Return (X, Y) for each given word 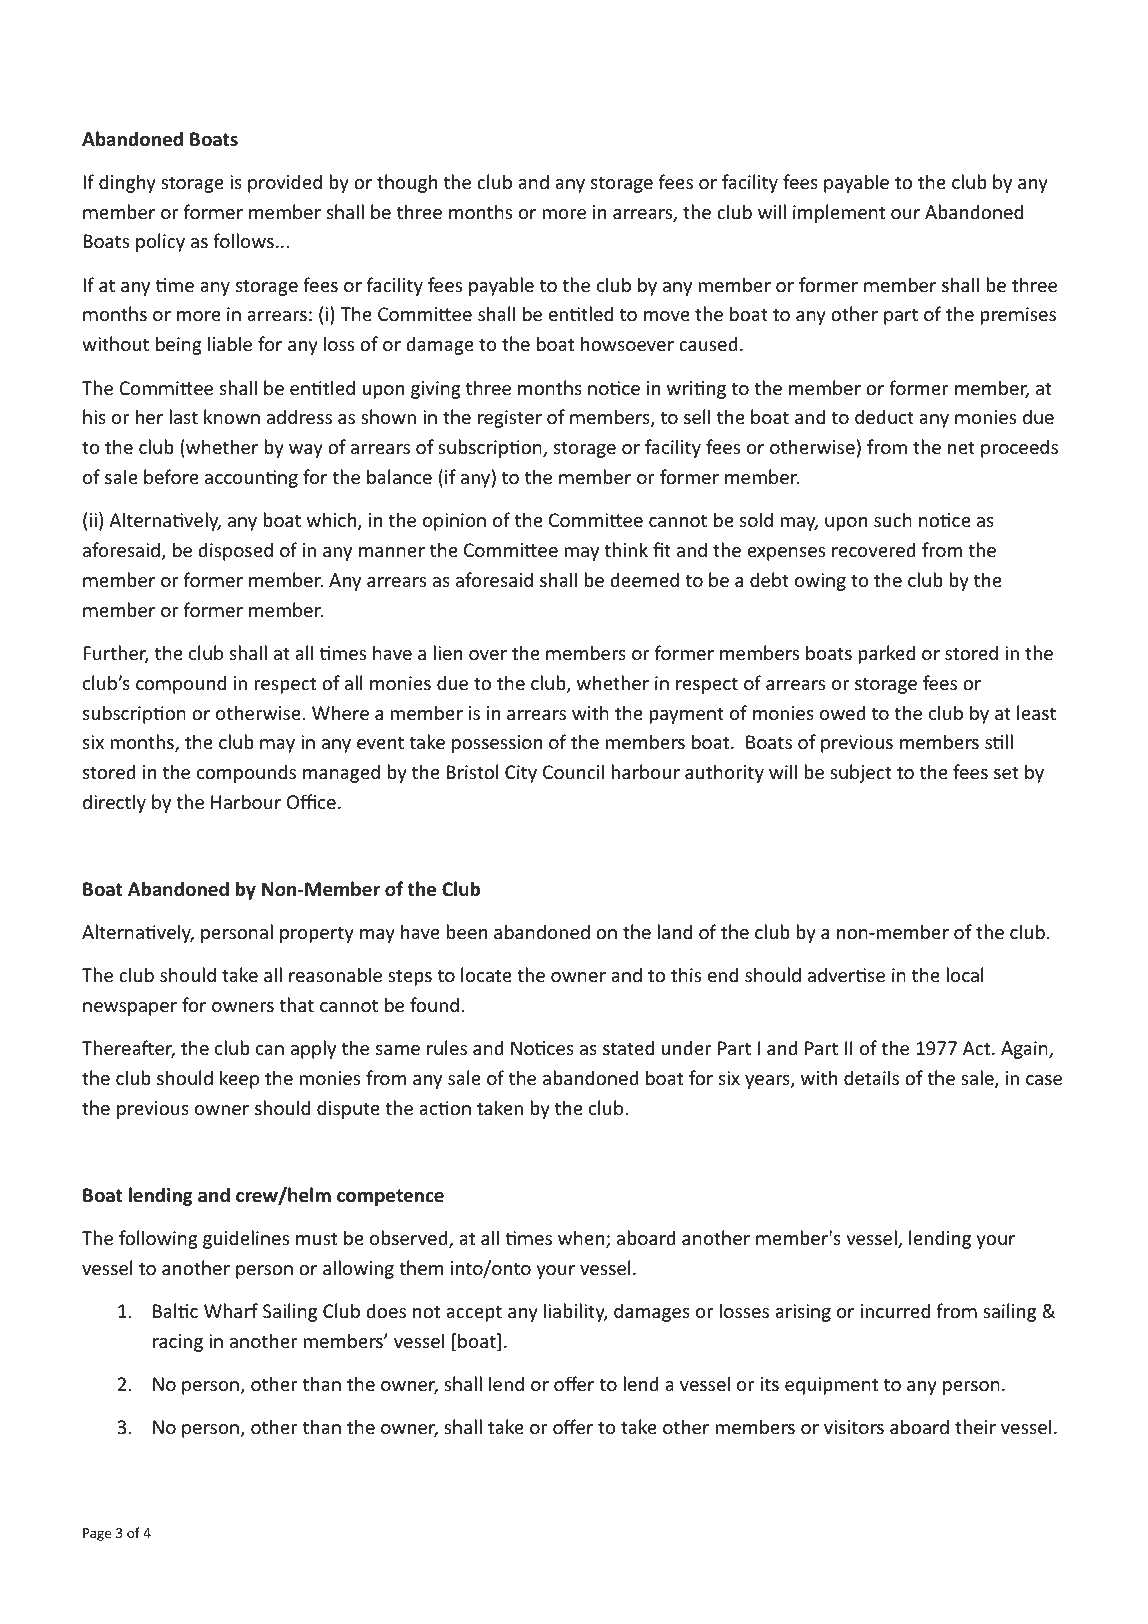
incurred (895, 1310)
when (582, 1239)
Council (573, 771)
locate (486, 974)
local (965, 974)
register (510, 419)
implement (839, 213)
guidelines (246, 1239)
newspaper (130, 1009)
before (171, 476)
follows (243, 240)
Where (340, 712)
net (961, 447)
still (999, 741)
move (667, 316)
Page (97, 1534)
